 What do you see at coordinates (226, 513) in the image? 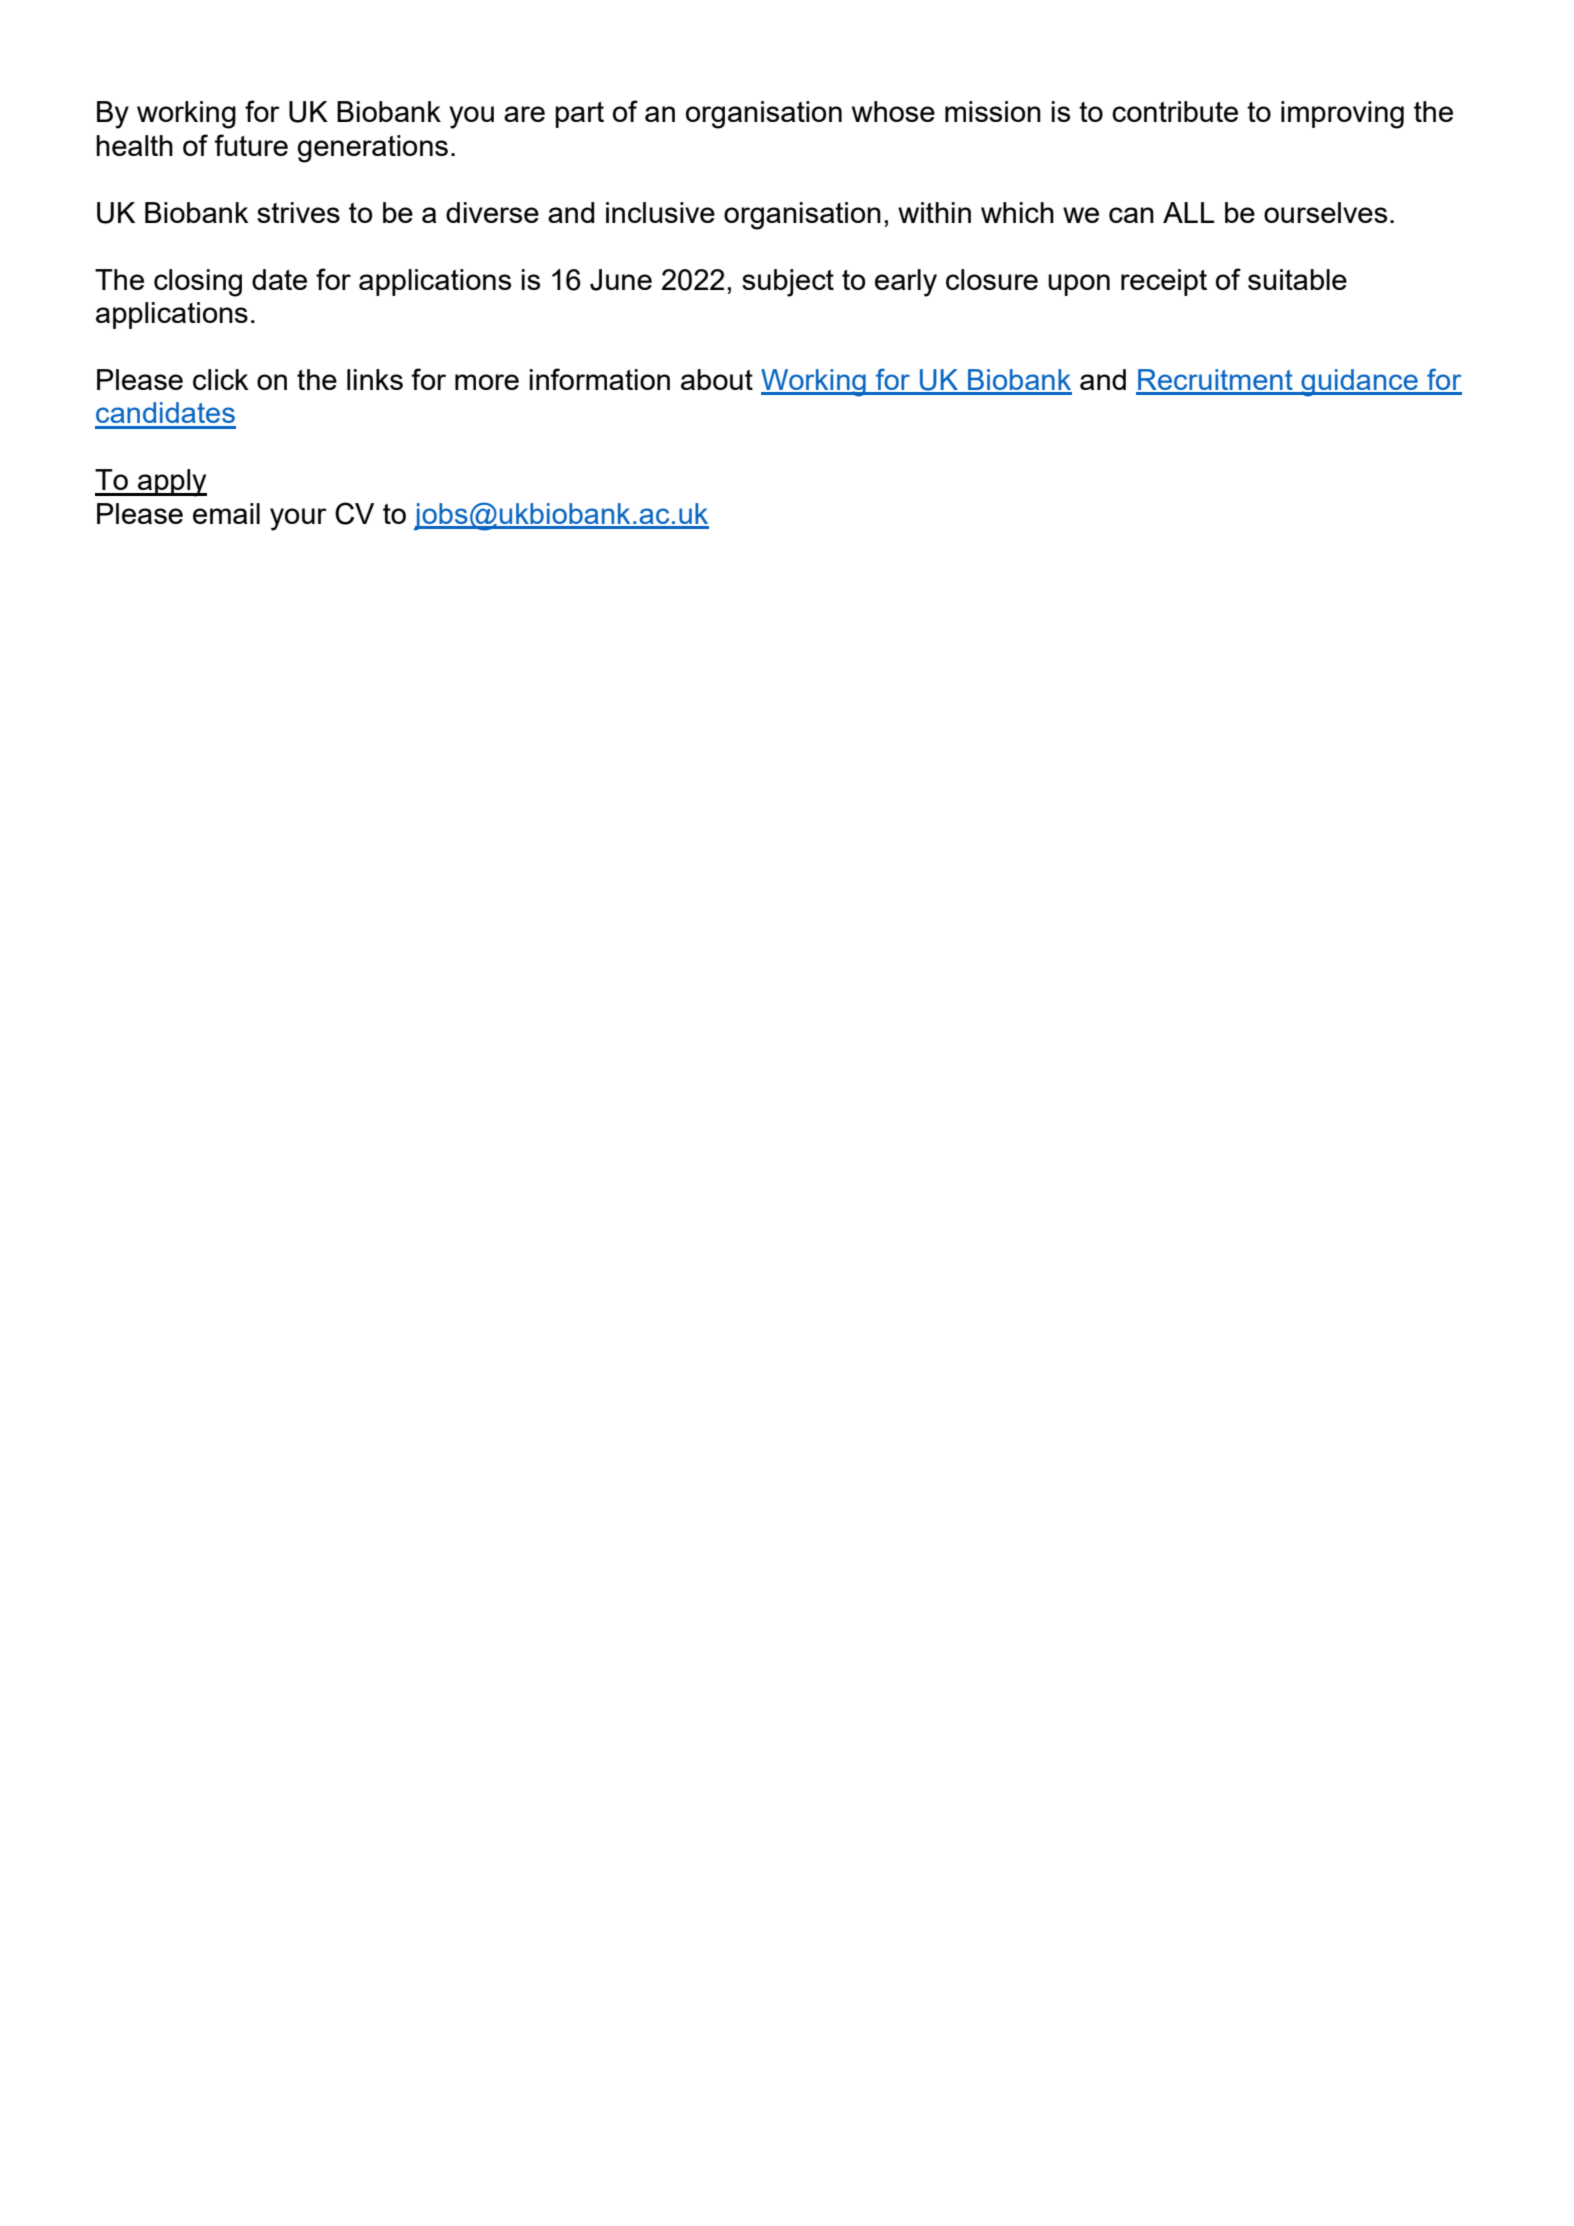
I see `email` at bounding box center [226, 513].
